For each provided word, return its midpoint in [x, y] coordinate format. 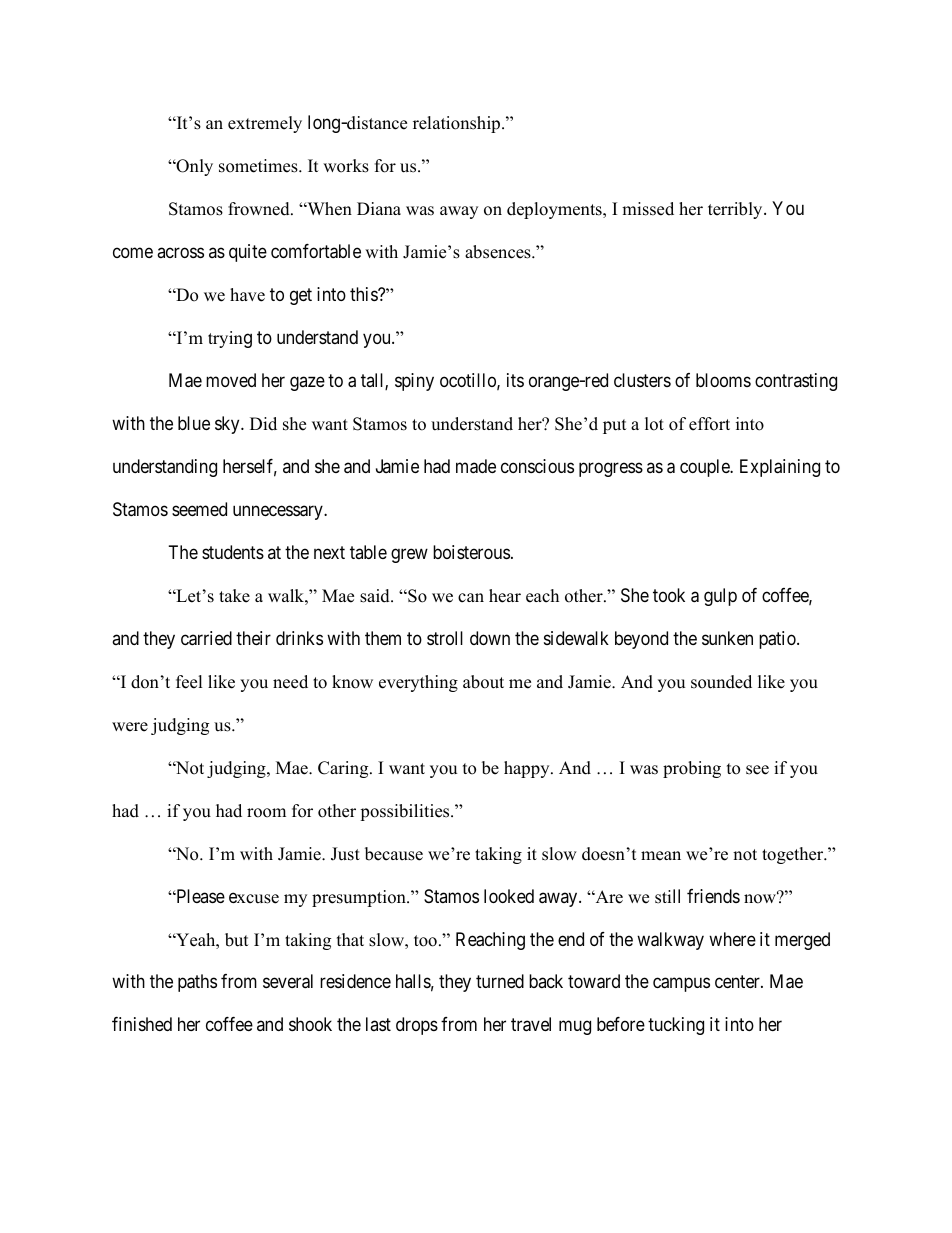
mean [661, 856]
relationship [458, 124]
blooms [723, 380]
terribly [736, 210]
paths [197, 983]
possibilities [406, 812]
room [266, 813]
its [515, 380]
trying [230, 339]
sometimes [259, 166]
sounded [721, 682]
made [476, 466]
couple [706, 468]
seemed [199, 509]
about [483, 682]
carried [206, 638]
